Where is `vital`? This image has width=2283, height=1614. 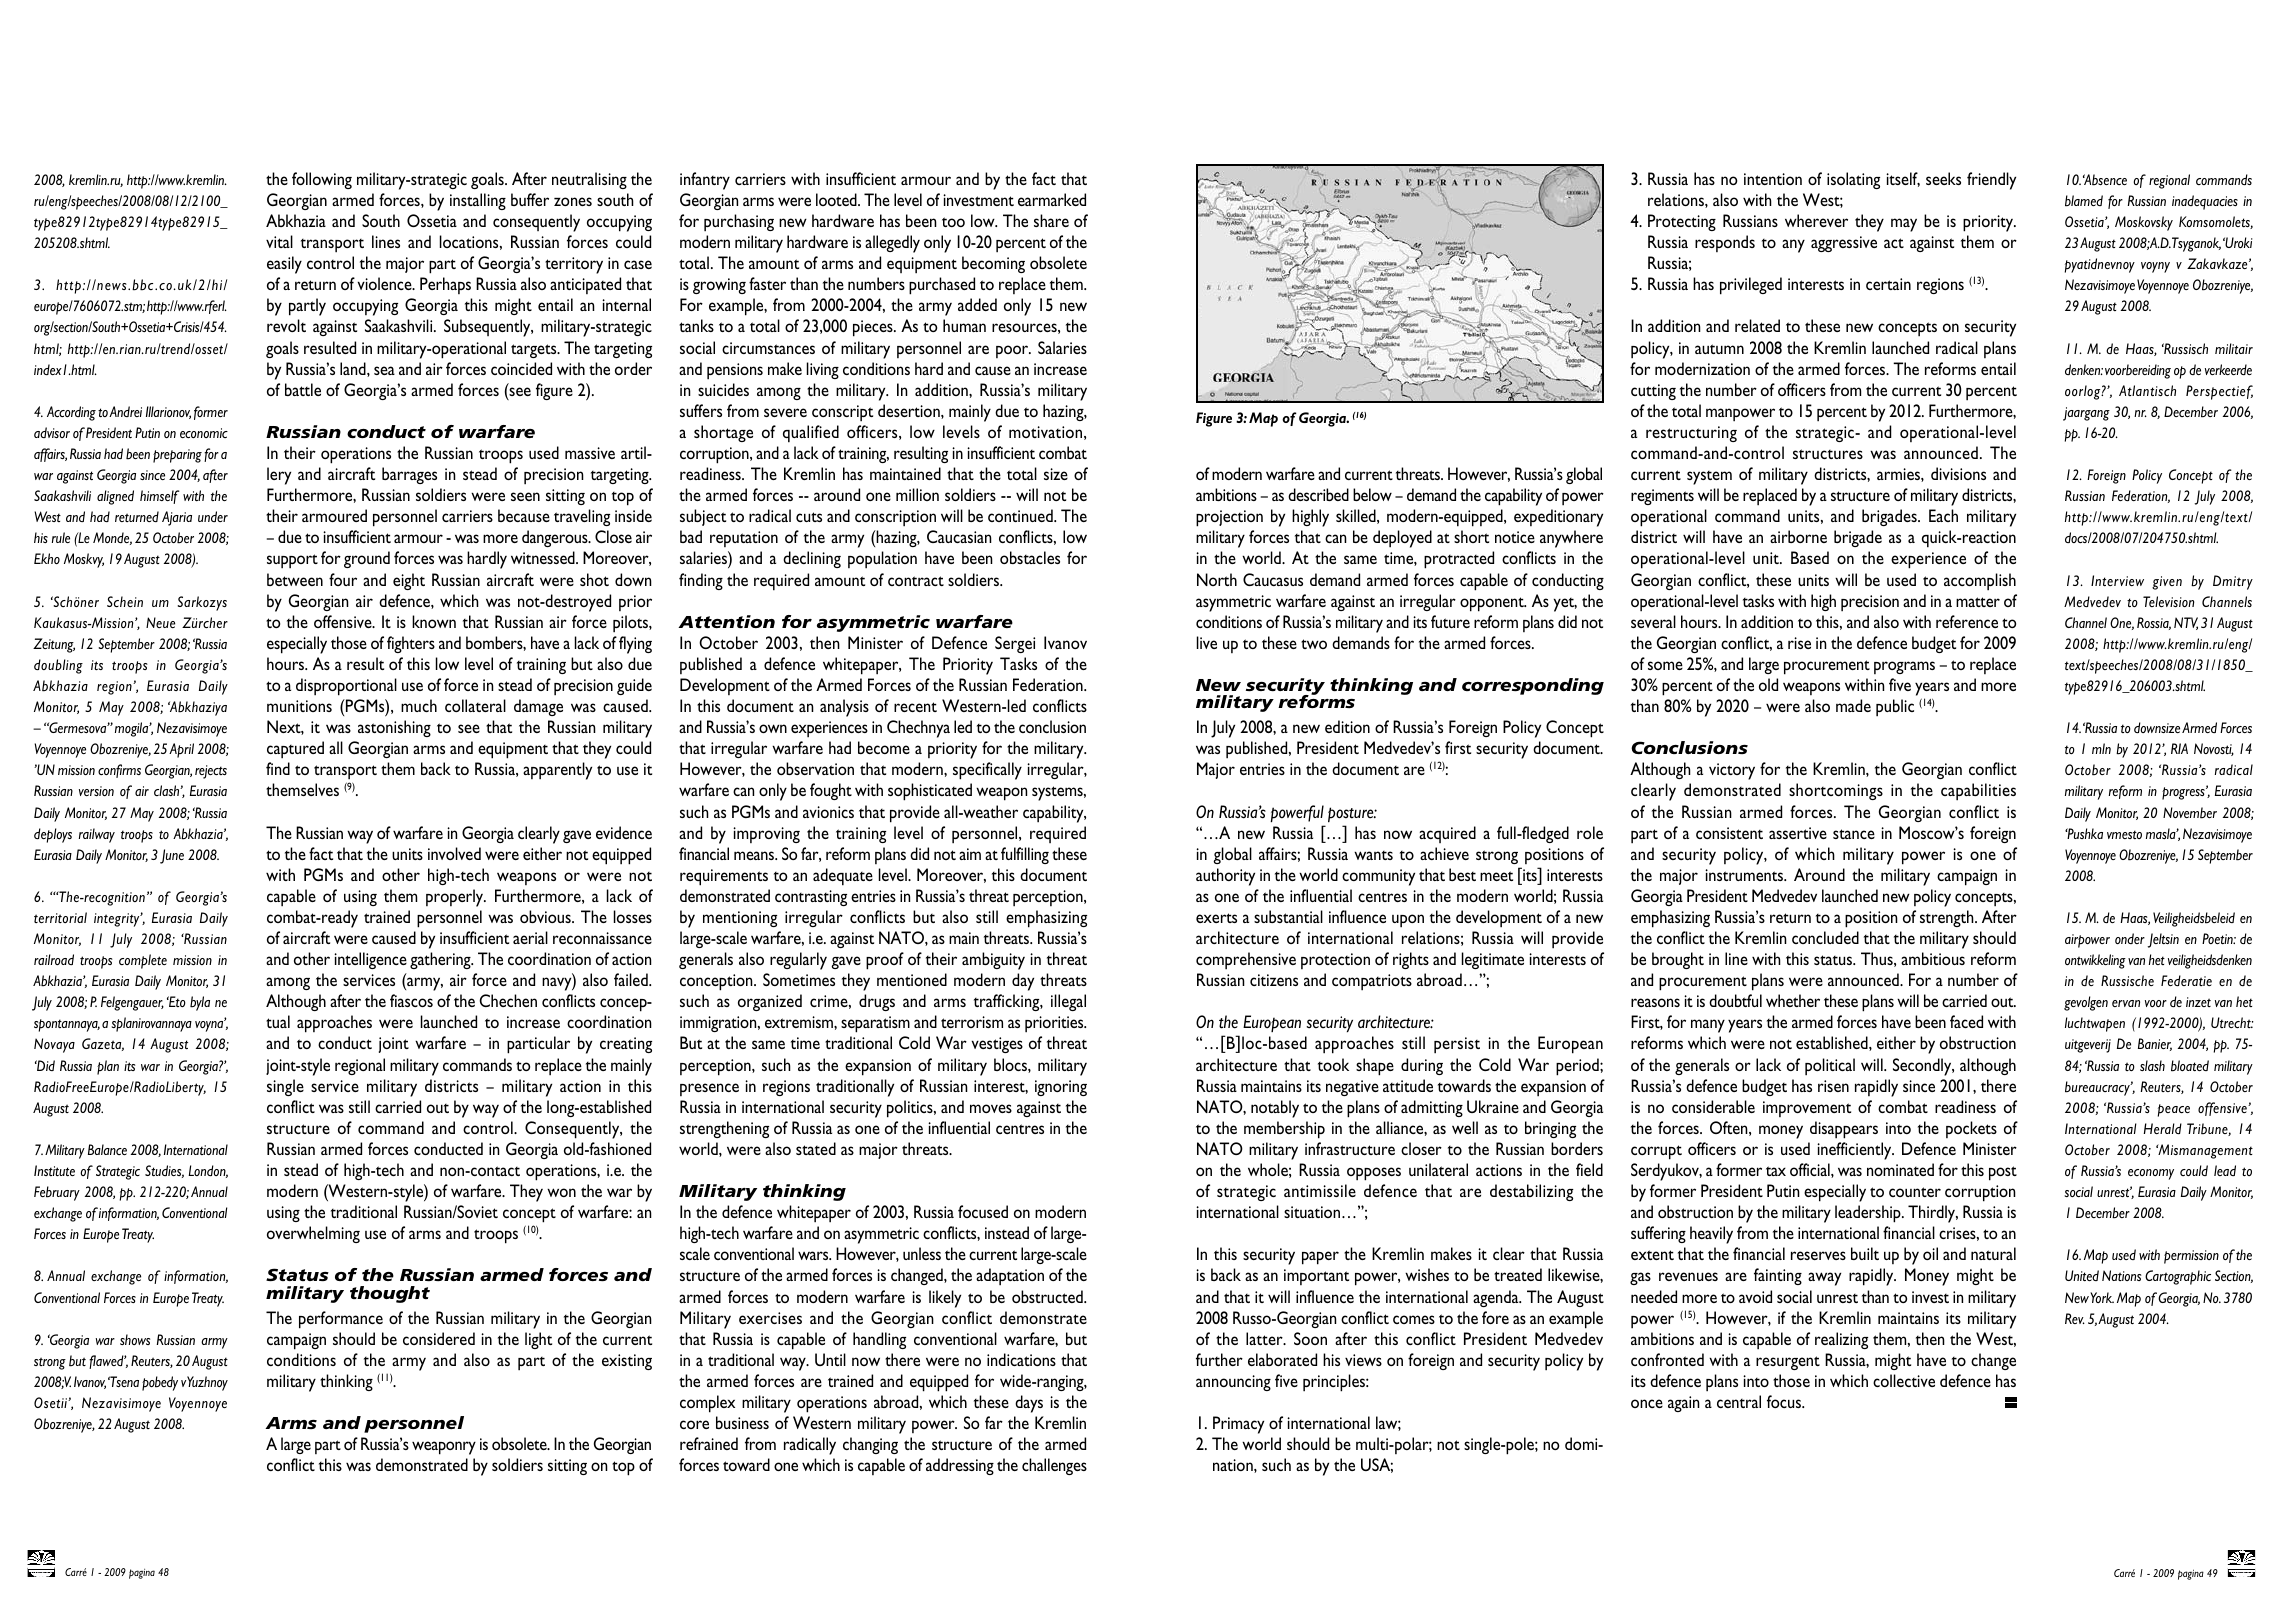 vital is located at coordinates (279, 241).
